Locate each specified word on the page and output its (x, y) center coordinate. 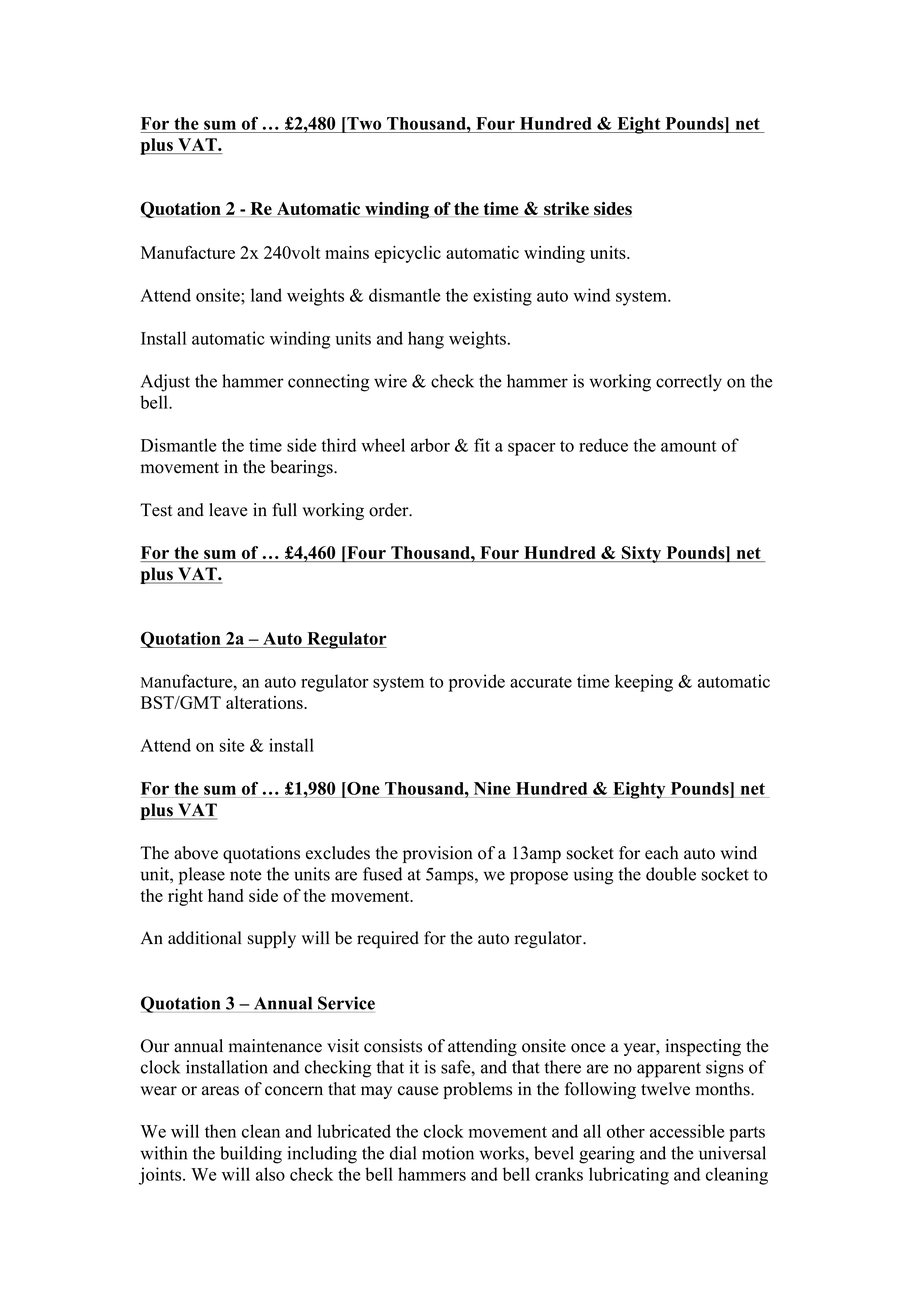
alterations (265, 702)
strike (566, 209)
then (220, 1131)
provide (477, 683)
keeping (644, 683)
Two (363, 123)
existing (502, 297)
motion (448, 1153)
